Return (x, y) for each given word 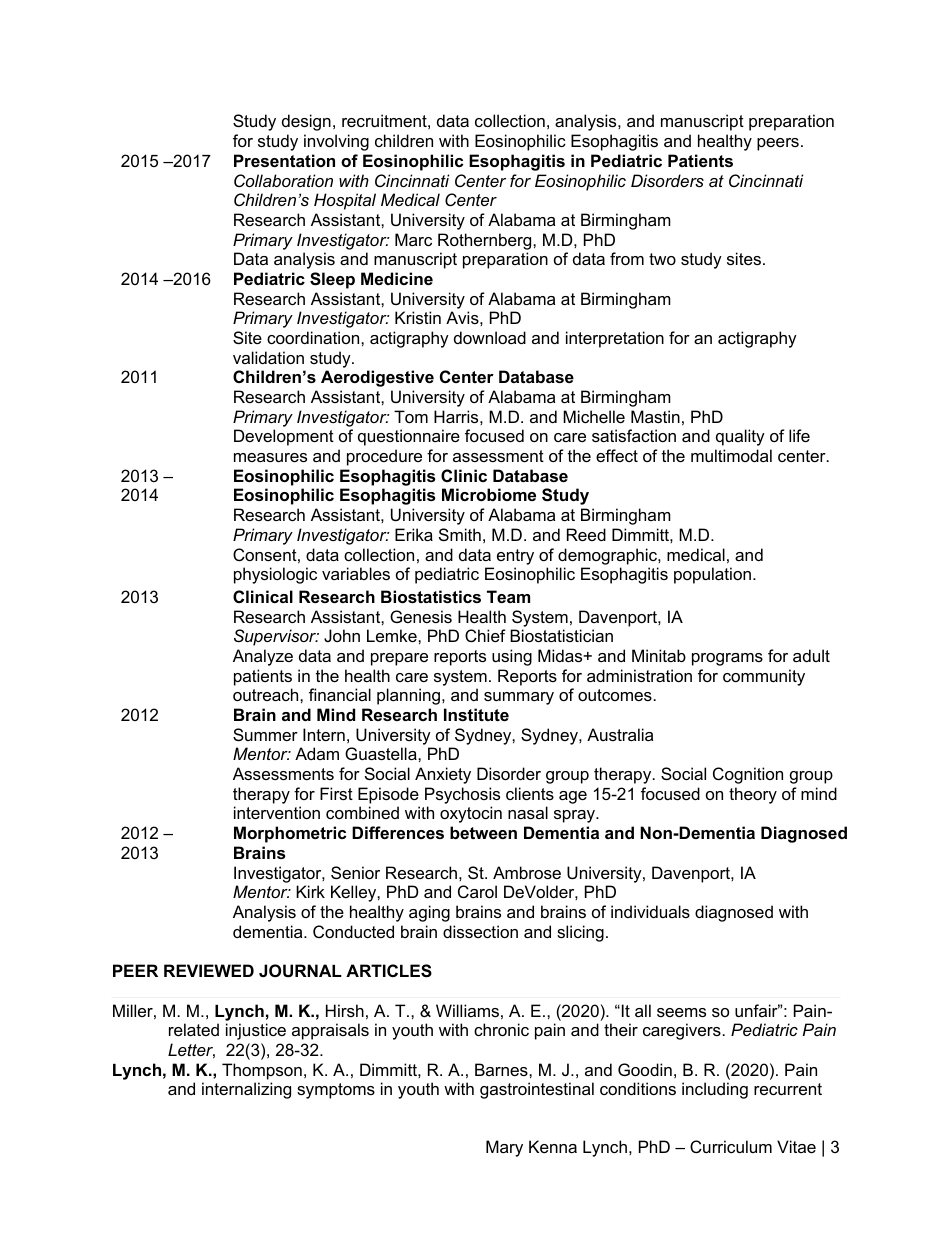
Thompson (262, 1071)
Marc (413, 239)
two (662, 259)
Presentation (284, 160)
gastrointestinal (537, 1090)
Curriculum (731, 1146)
